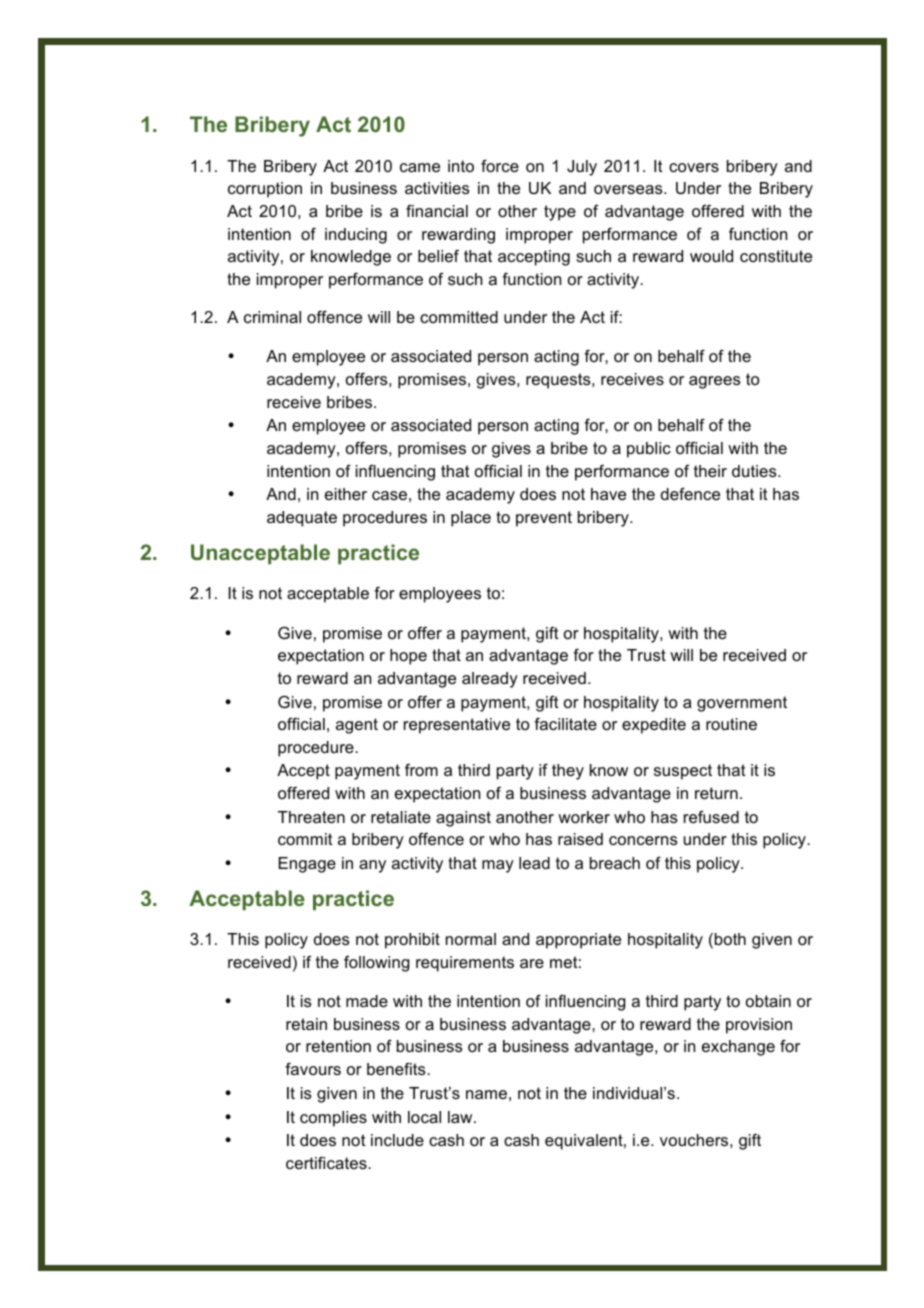 This image has width=924, height=1308. Describe the element at coordinates (694, 167) in the image. I see `covers` at that location.
